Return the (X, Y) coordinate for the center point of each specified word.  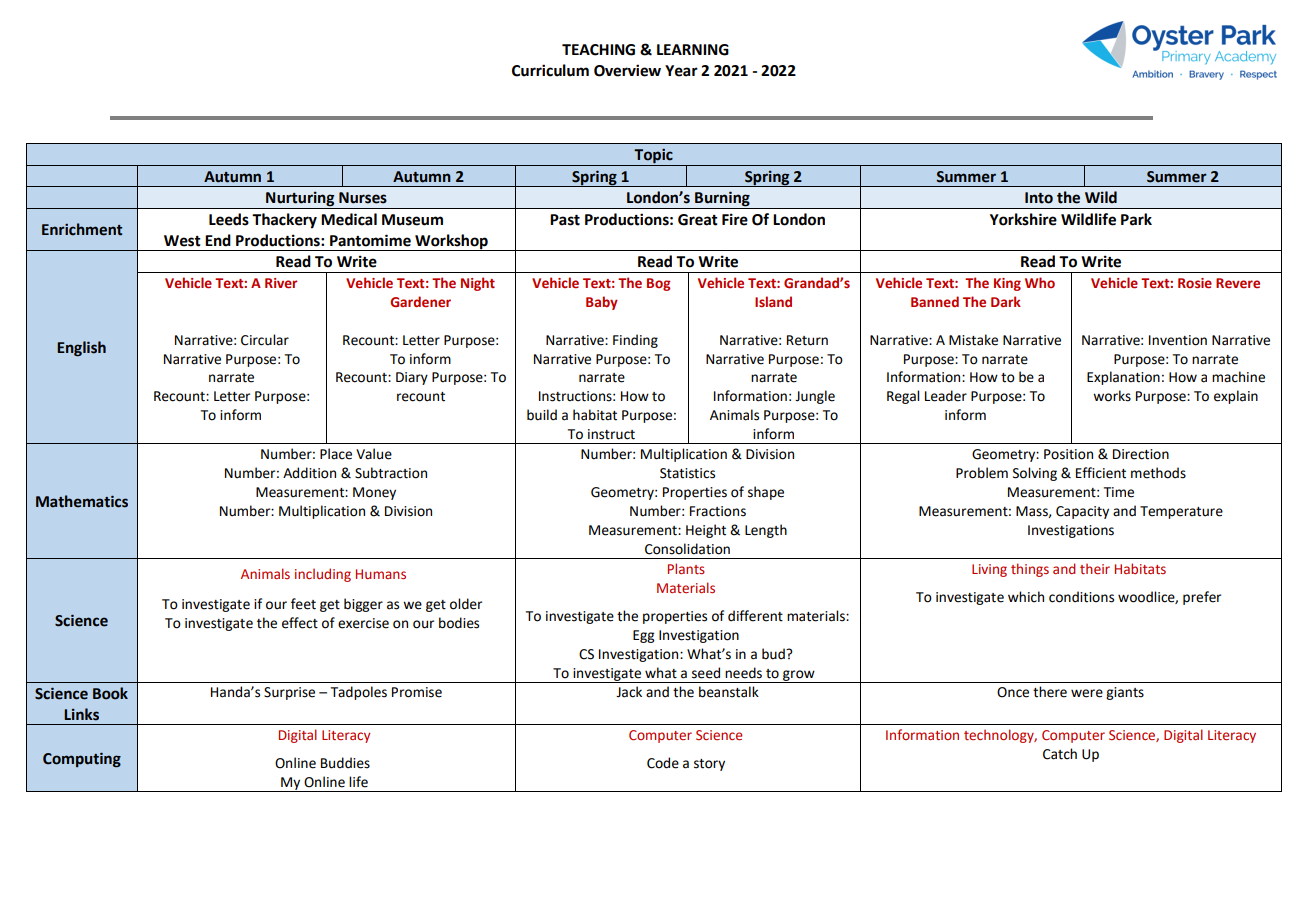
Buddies (345, 763)
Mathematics (82, 501)
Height (706, 531)
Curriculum (550, 70)
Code (663, 763)
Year (681, 71)
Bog (659, 284)
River (281, 283)
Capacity (1082, 512)
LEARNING (693, 50)
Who (1040, 282)
